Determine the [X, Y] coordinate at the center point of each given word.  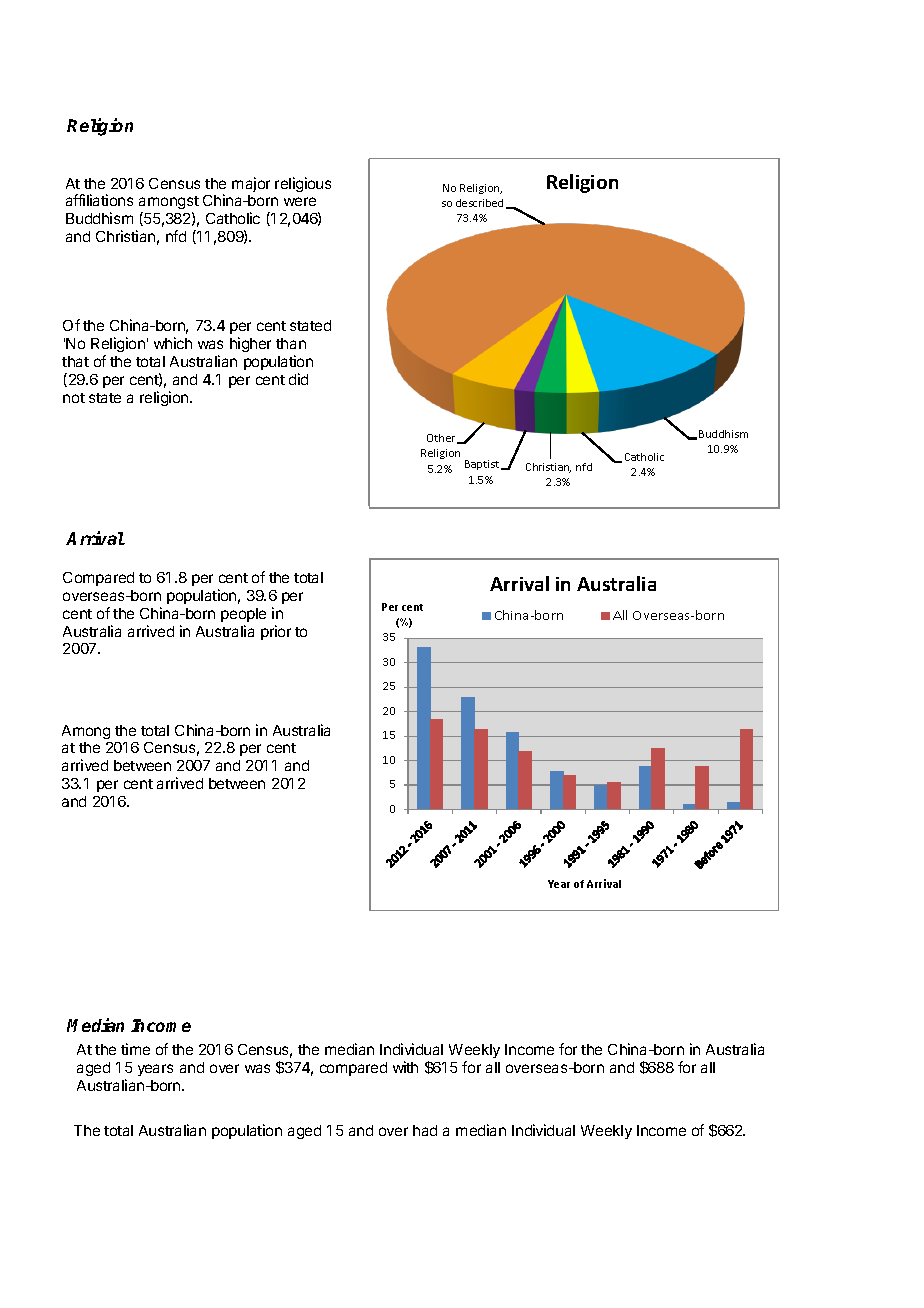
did [298, 379]
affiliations [99, 200]
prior [276, 632]
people [243, 615]
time [135, 1049]
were [300, 201]
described [479, 203]
